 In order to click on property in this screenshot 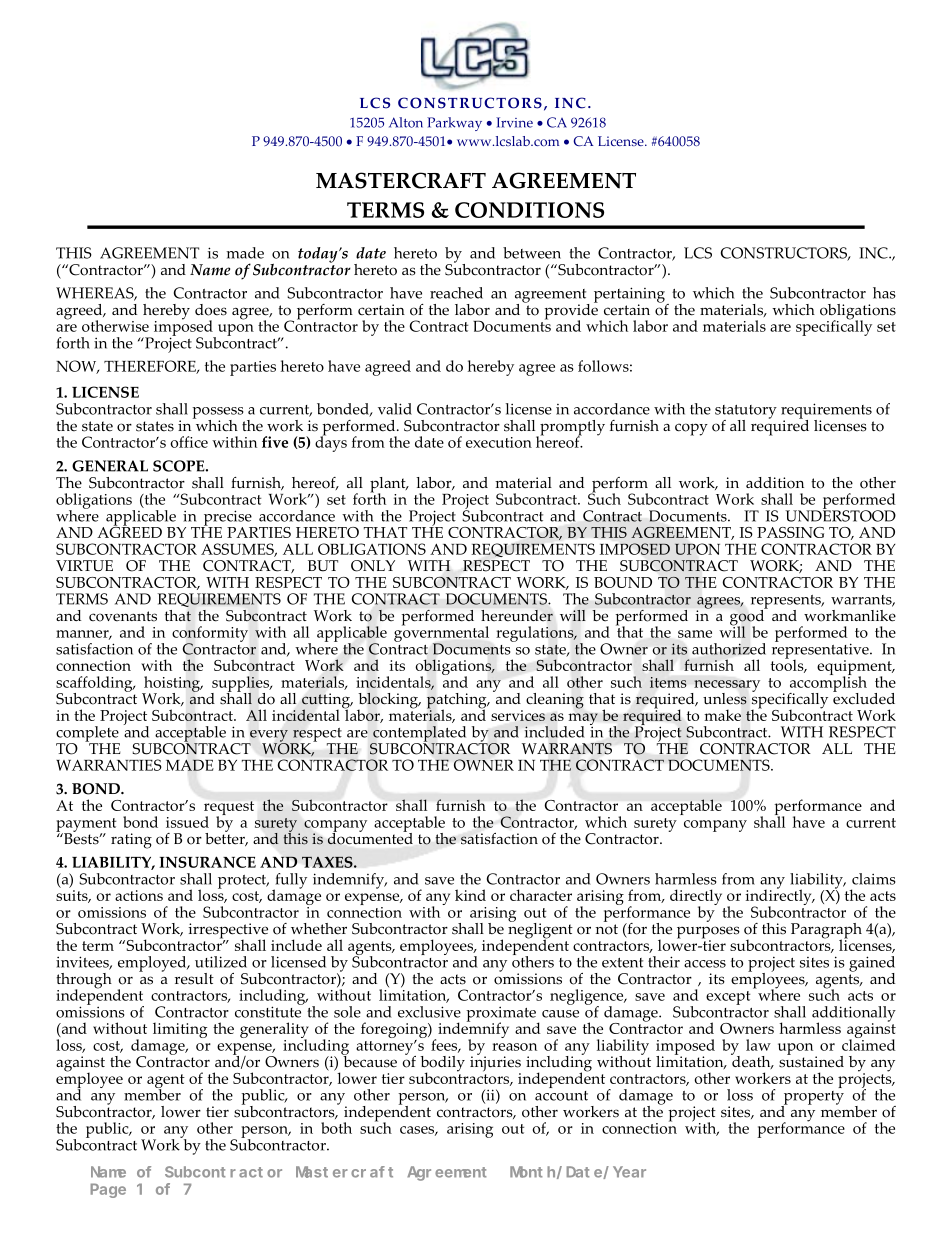, I will do `click(812, 1099)`.
